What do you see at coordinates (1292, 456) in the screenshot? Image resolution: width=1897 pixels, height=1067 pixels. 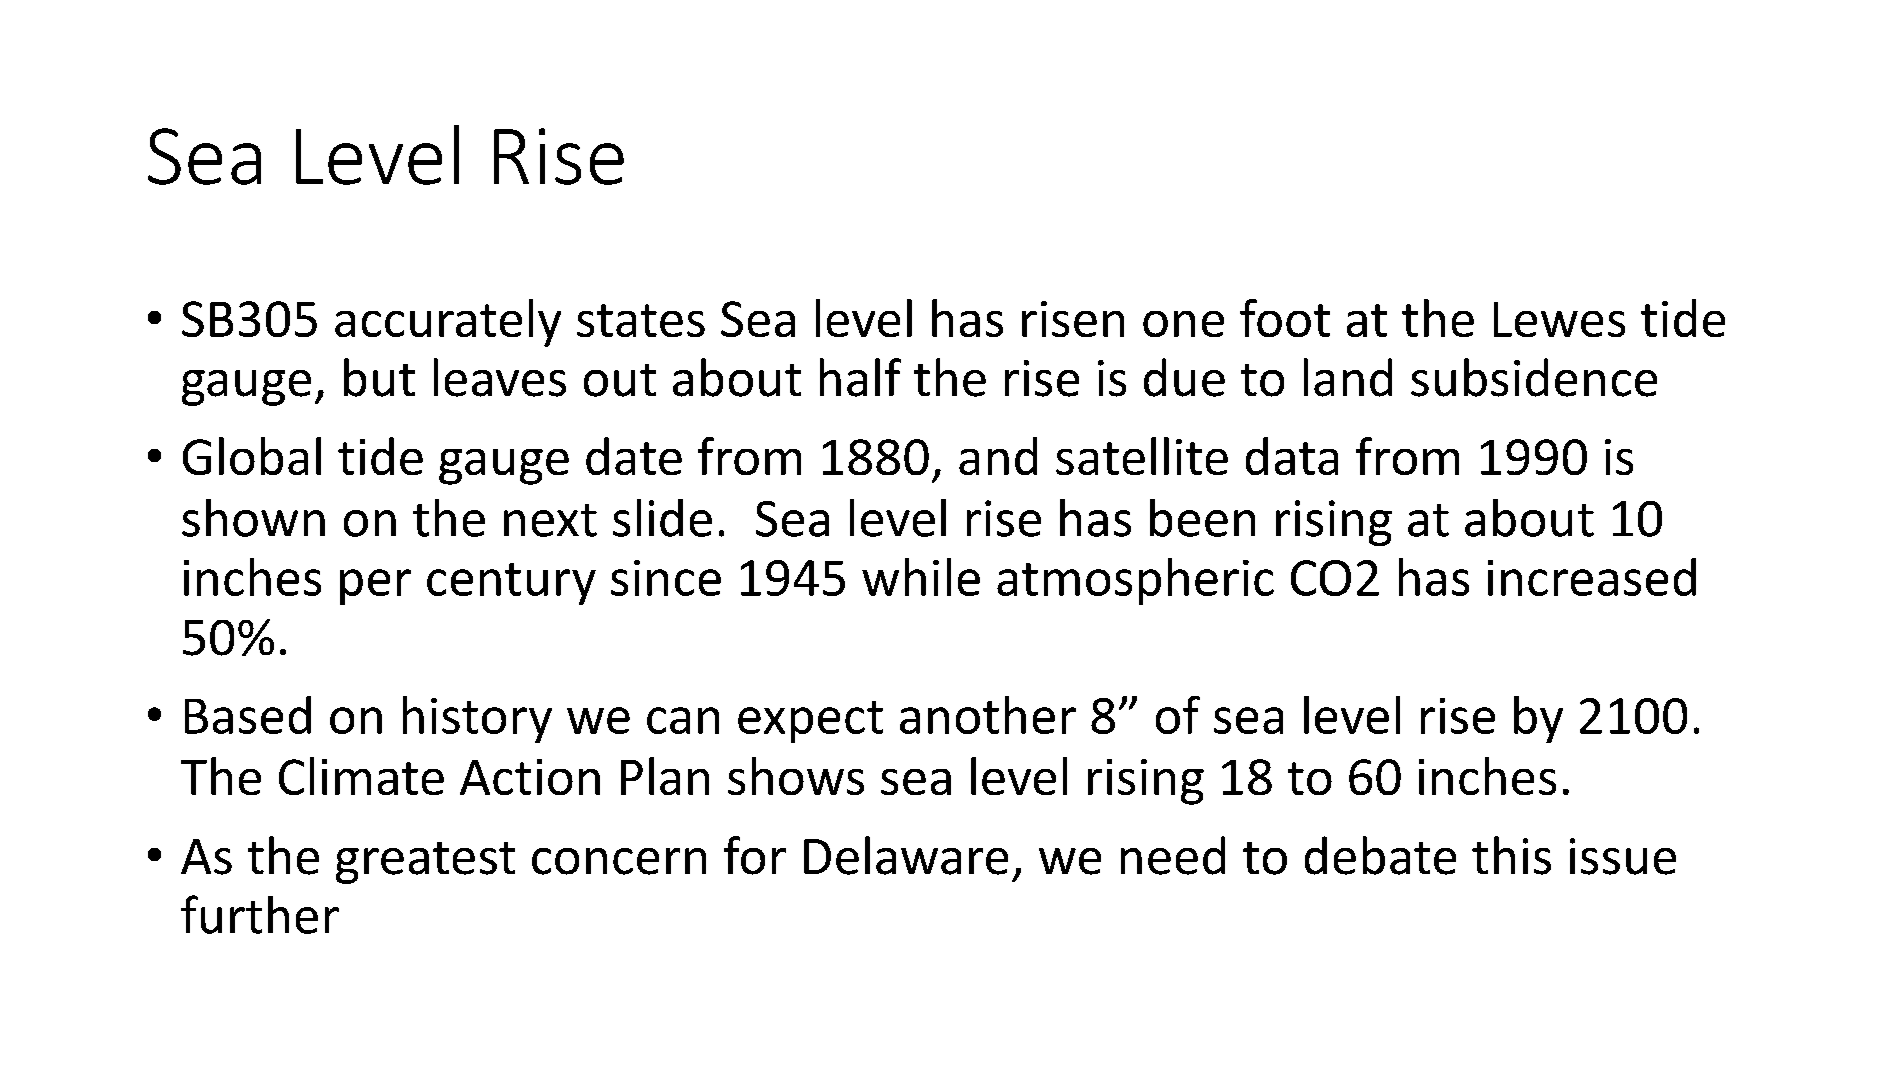 I see `data` at bounding box center [1292, 456].
